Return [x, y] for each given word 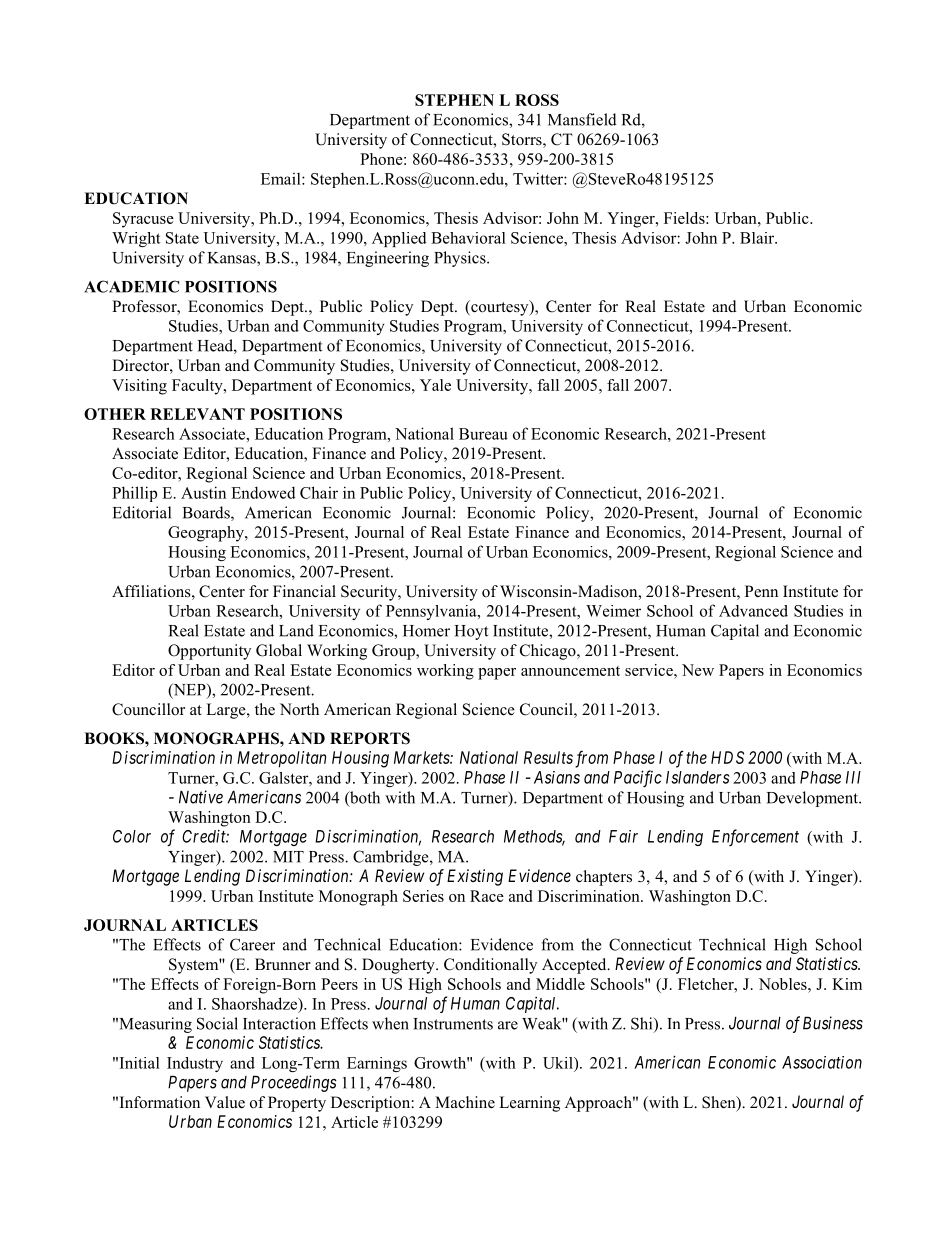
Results [548, 757]
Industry [195, 1064]
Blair [758, 238]
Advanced [753, 611]
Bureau [483, 434]
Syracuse [143, 220]
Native [201, 797]
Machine [465, 1102]
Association [822, 1062]
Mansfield [582, 119]
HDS [727, 757]
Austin [203, 492]
